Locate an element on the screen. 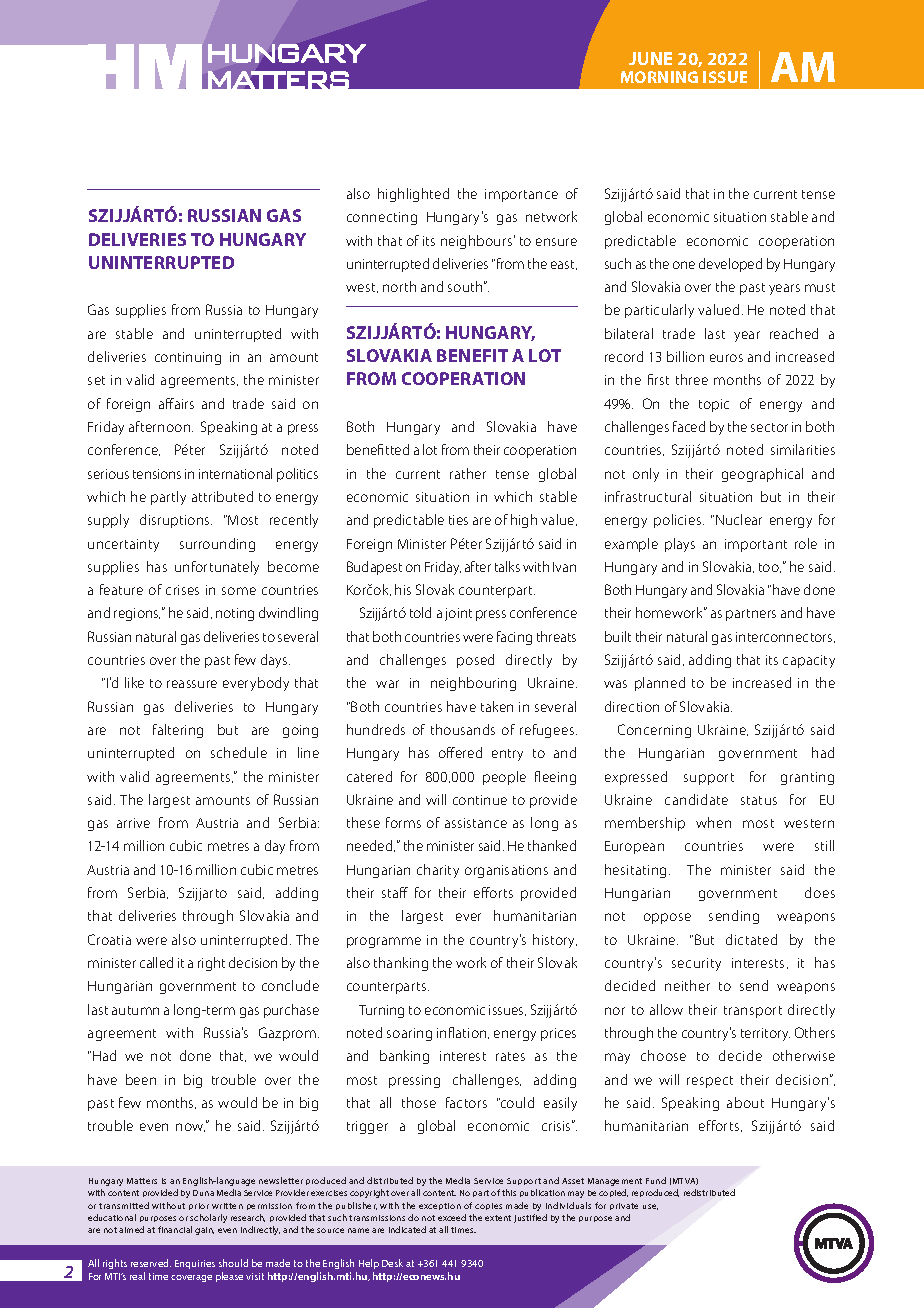 The height and width of the screenshot is (1308, 924). arrive is located at coordinates (133, 823).
